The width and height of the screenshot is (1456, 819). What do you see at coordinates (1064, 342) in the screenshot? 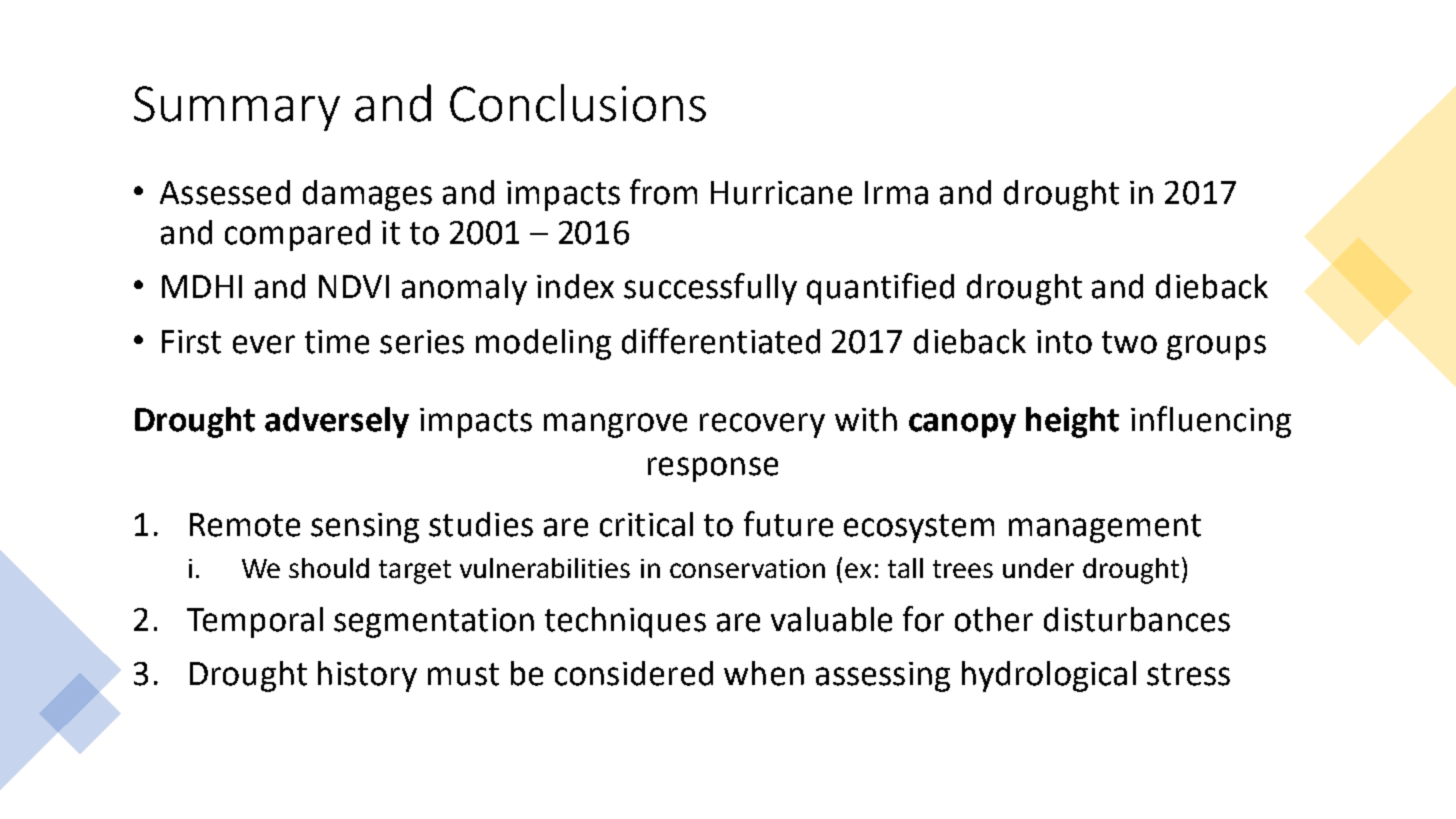
I see `into` at bounding box center [1064, 342].
